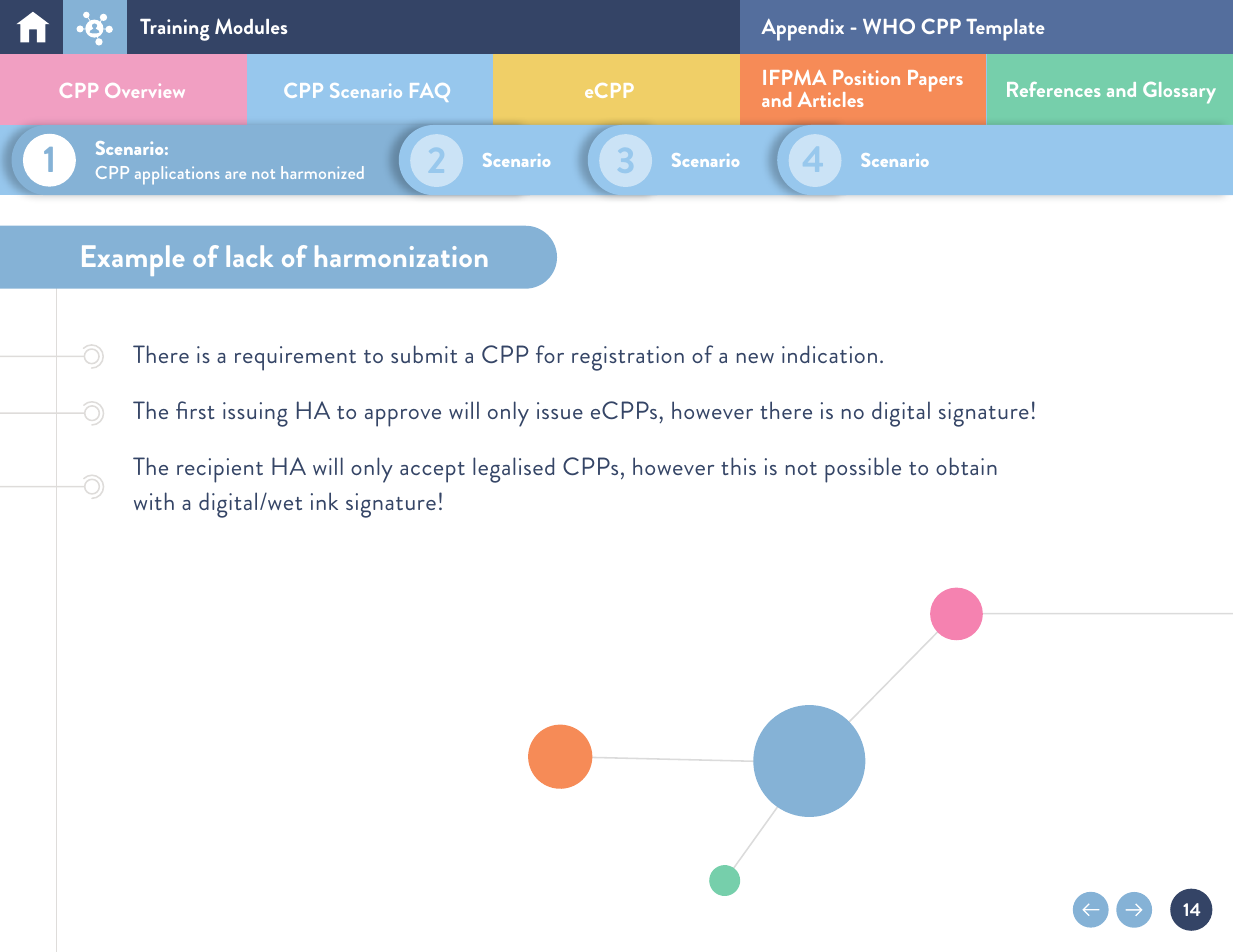 The width and height of the image is (1233, 952). Describe the element at coordinates (220, 470) in the image. I see `recipient` at that location.
